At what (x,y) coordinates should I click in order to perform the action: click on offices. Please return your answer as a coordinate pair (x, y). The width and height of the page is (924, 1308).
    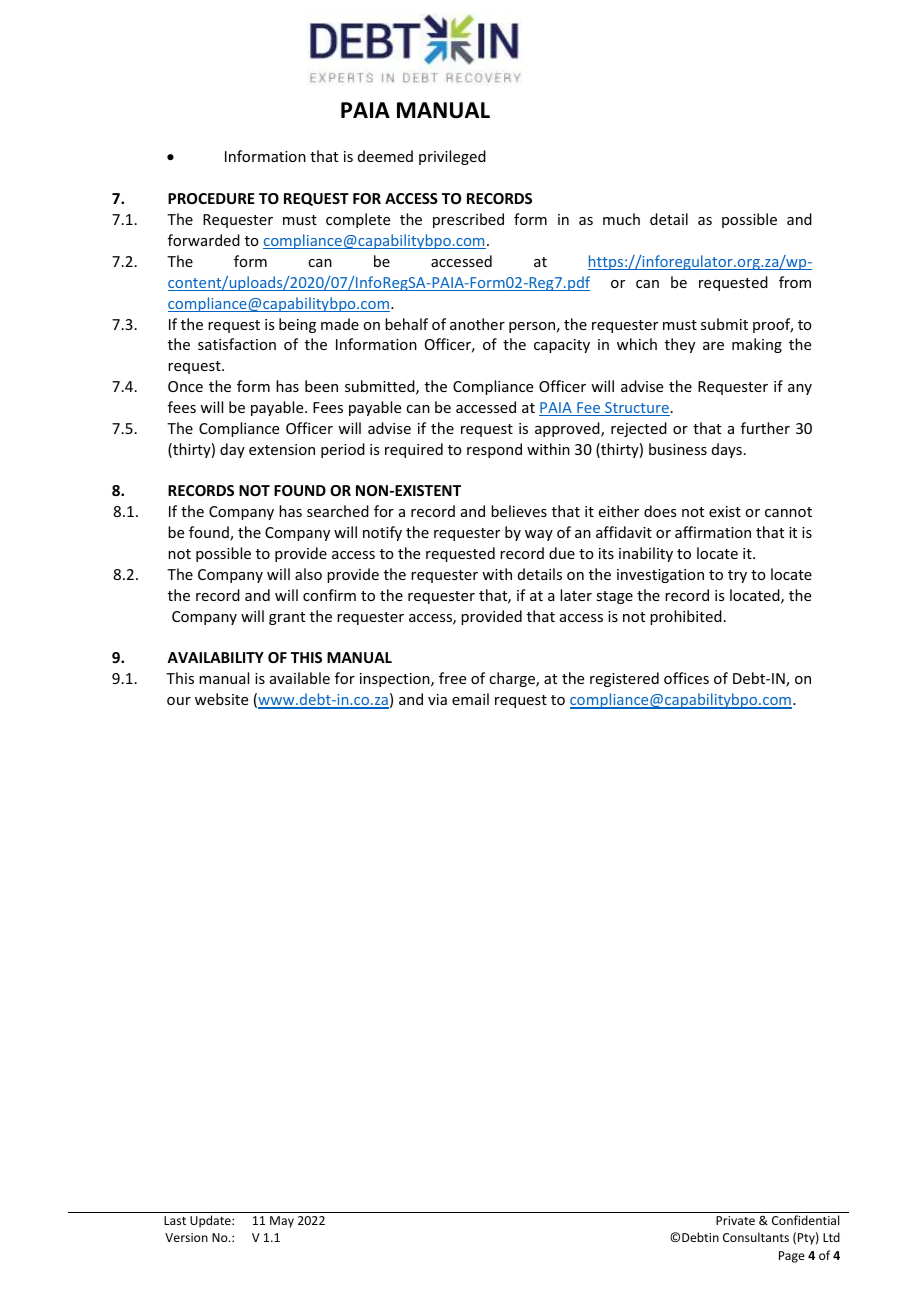
    Looking at the image, I should click on (686, 678).
